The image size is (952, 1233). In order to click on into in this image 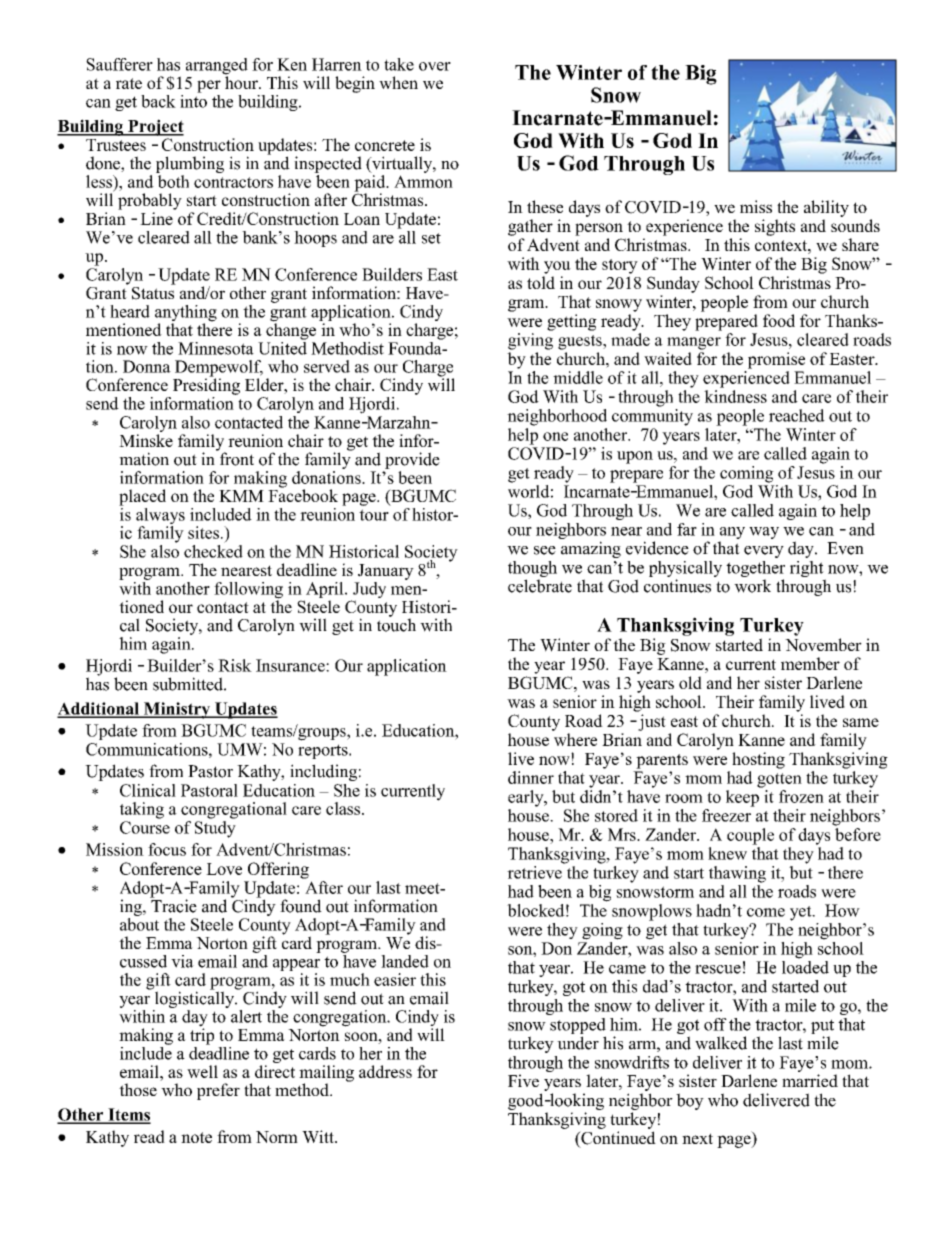, I will do `click(193, 100)`.
